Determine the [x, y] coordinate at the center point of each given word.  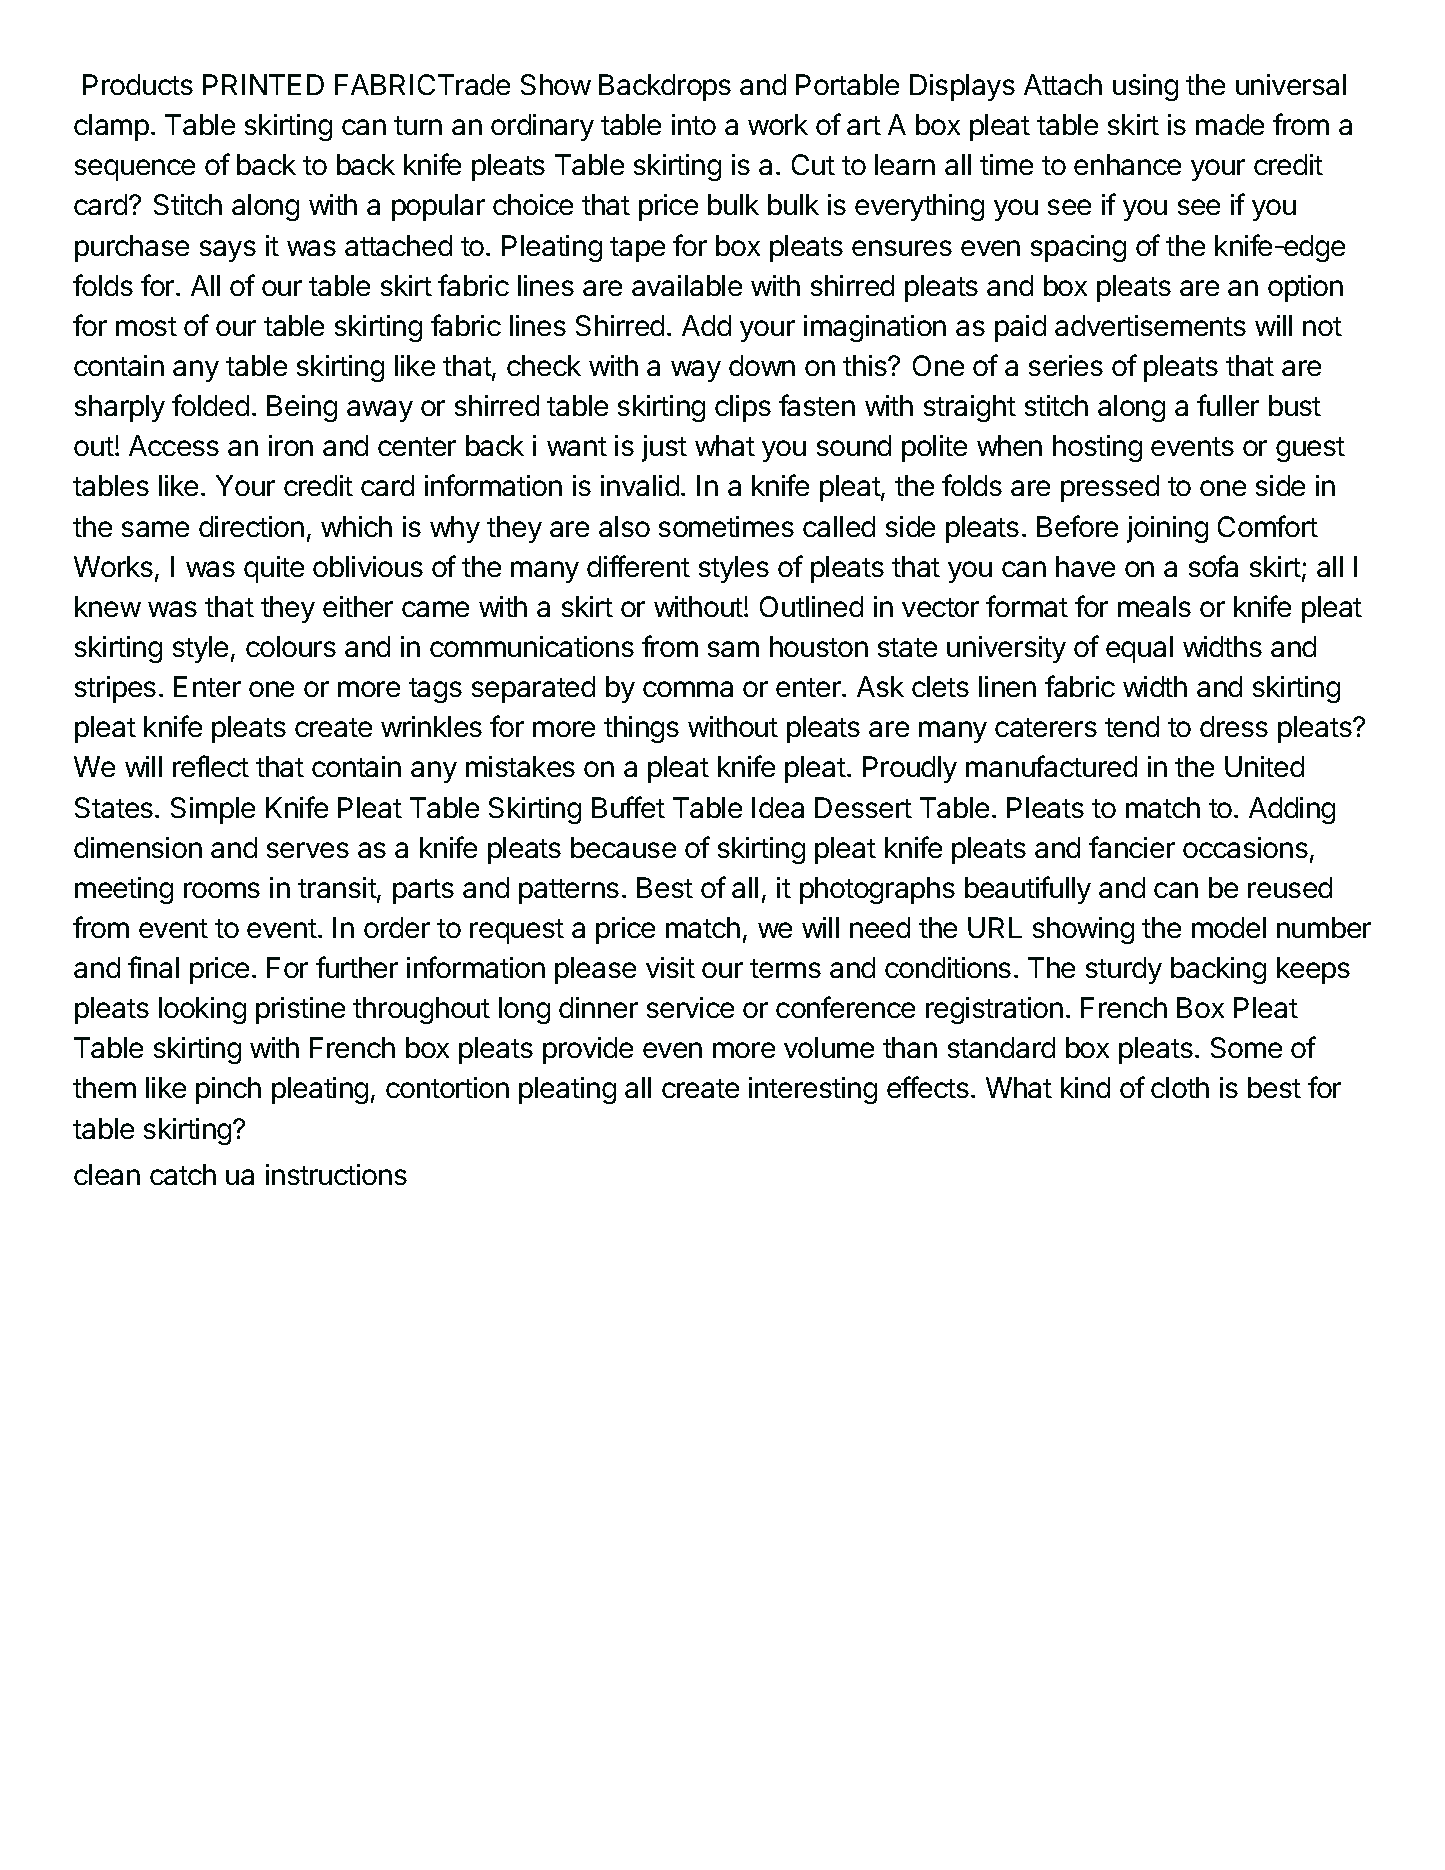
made [1230, 124]
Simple [213, 810]
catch [183, 1174]
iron [291, 445]
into [694, 124]
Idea [778, 807]
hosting [1097, 448]
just [664, 448]
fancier [1132, 847]
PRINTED [263, 84]
